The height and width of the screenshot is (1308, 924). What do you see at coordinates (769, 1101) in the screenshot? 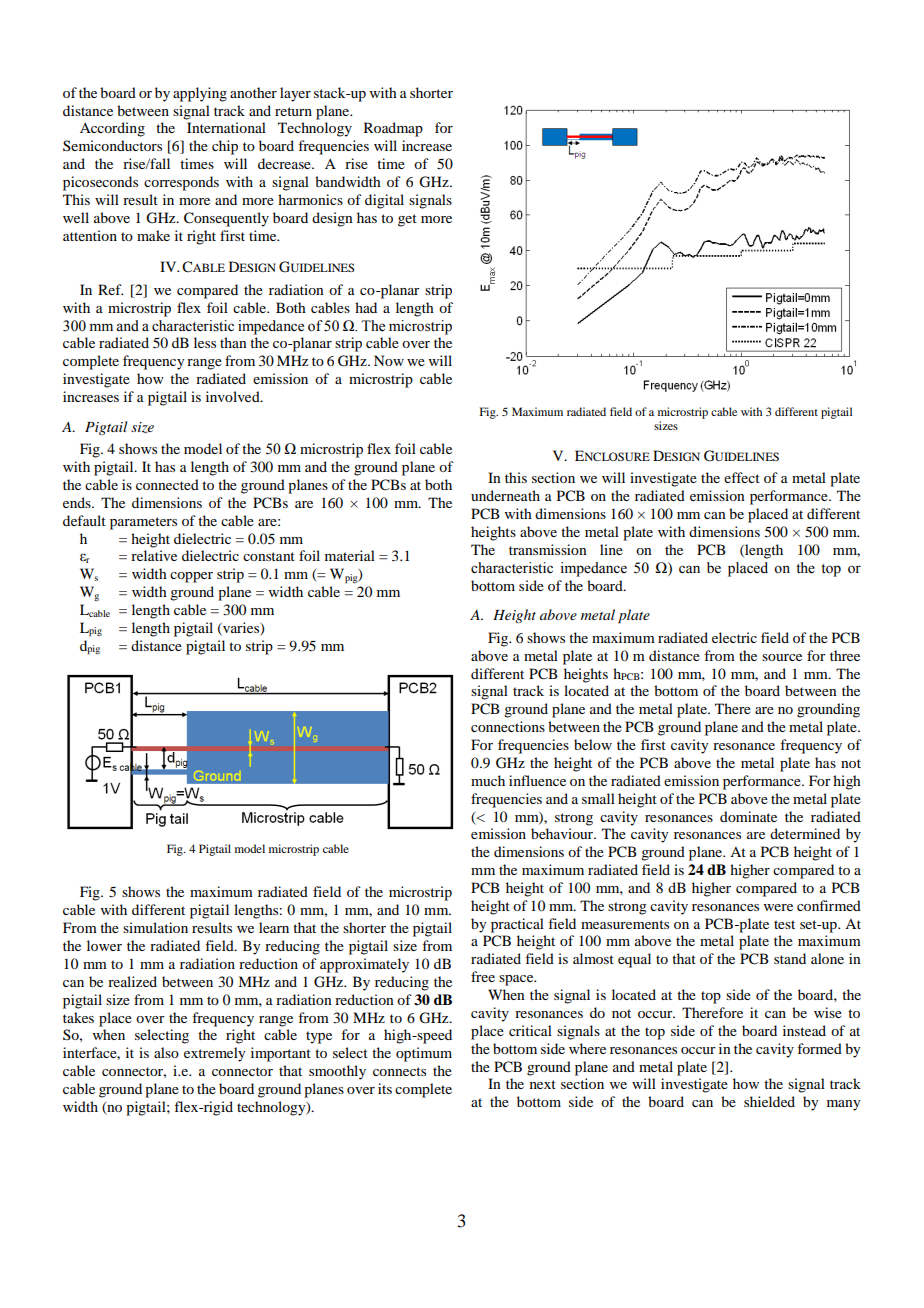
I see `shielded` at bounding box center [769, 1101].
